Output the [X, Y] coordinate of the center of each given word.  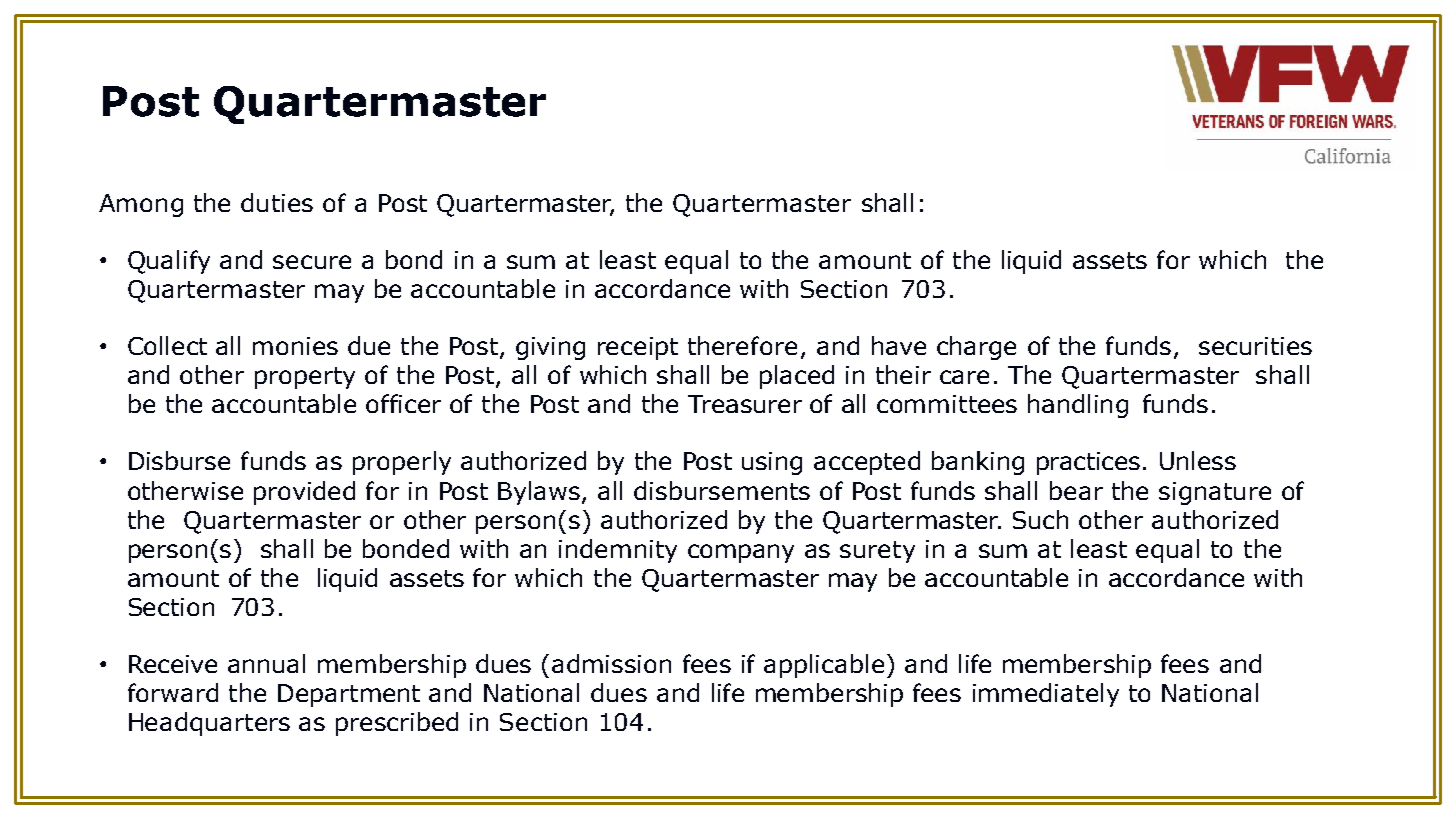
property [305, 378]
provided [304, 493]
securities [1255, 346]
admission [611, 663]
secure [312, 262]
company [741, 553]
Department [349, 695]
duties [277, 202]
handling [1078, 406]
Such [1040, 519]
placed [797, 377]
